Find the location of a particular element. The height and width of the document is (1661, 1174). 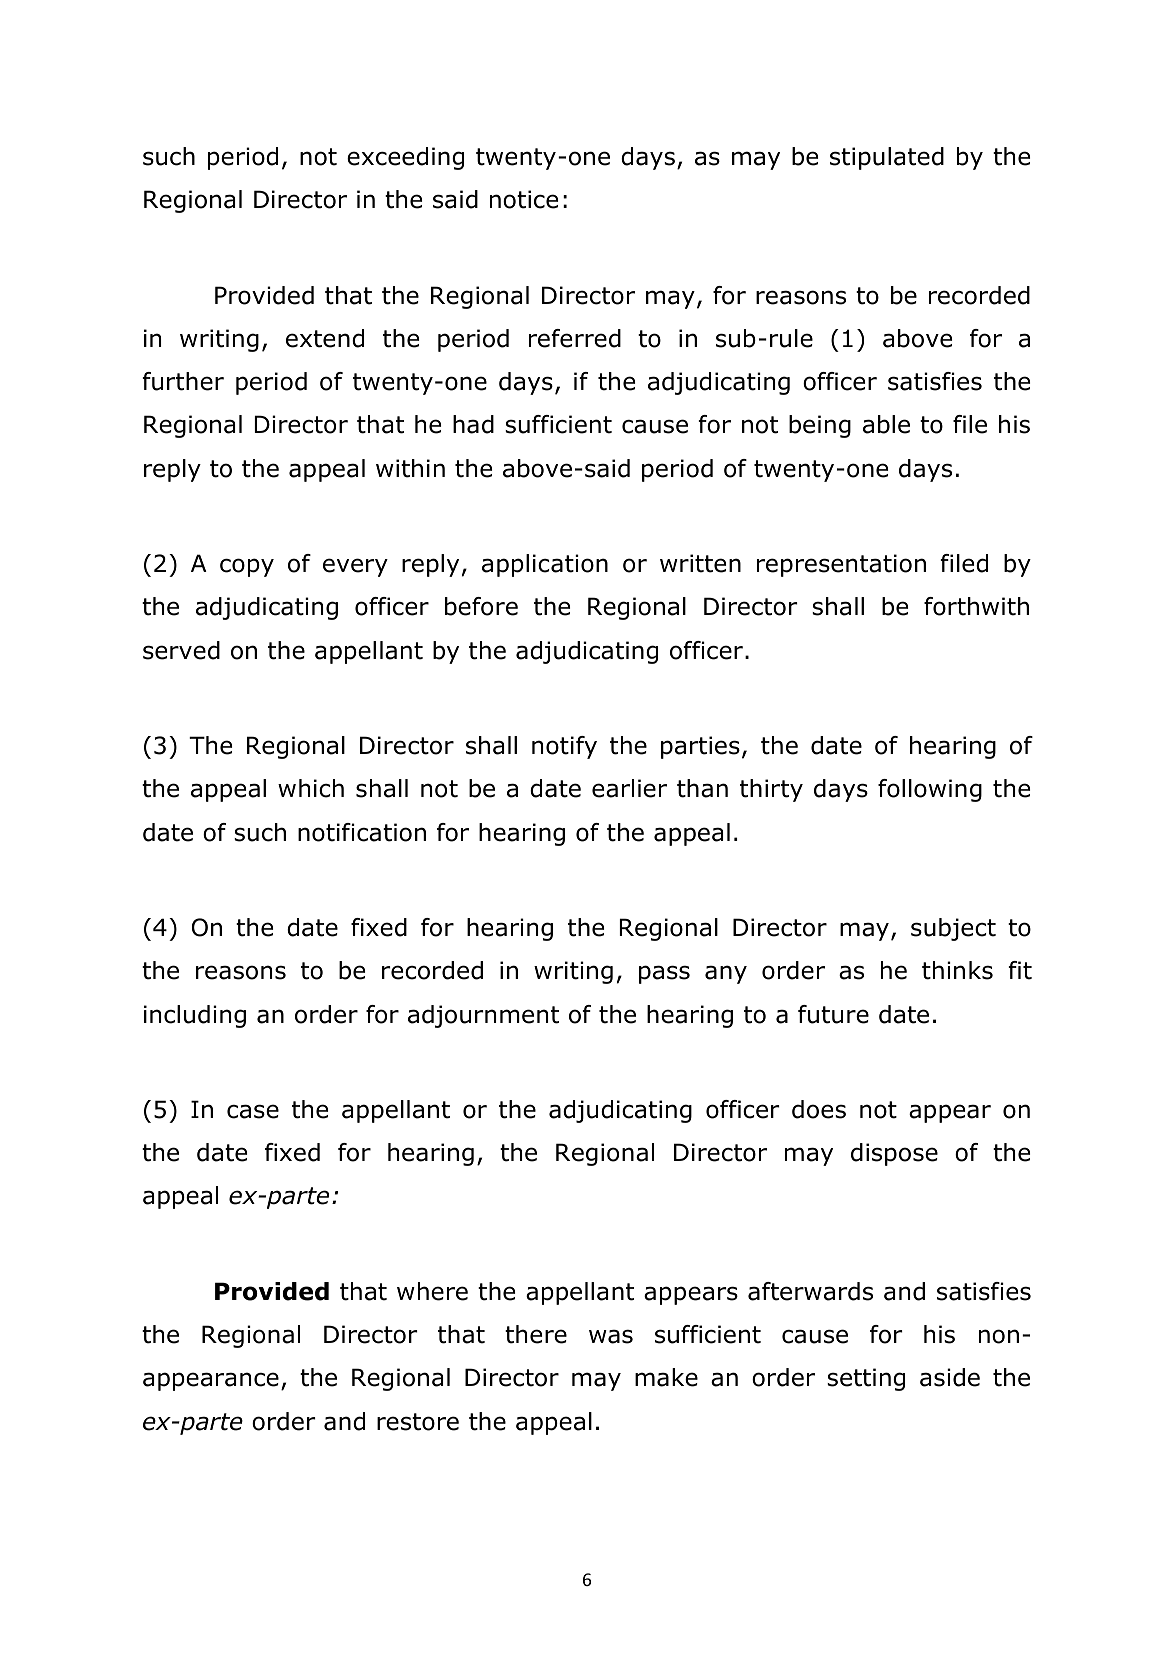

copy is located at coordinates (247, 567).
